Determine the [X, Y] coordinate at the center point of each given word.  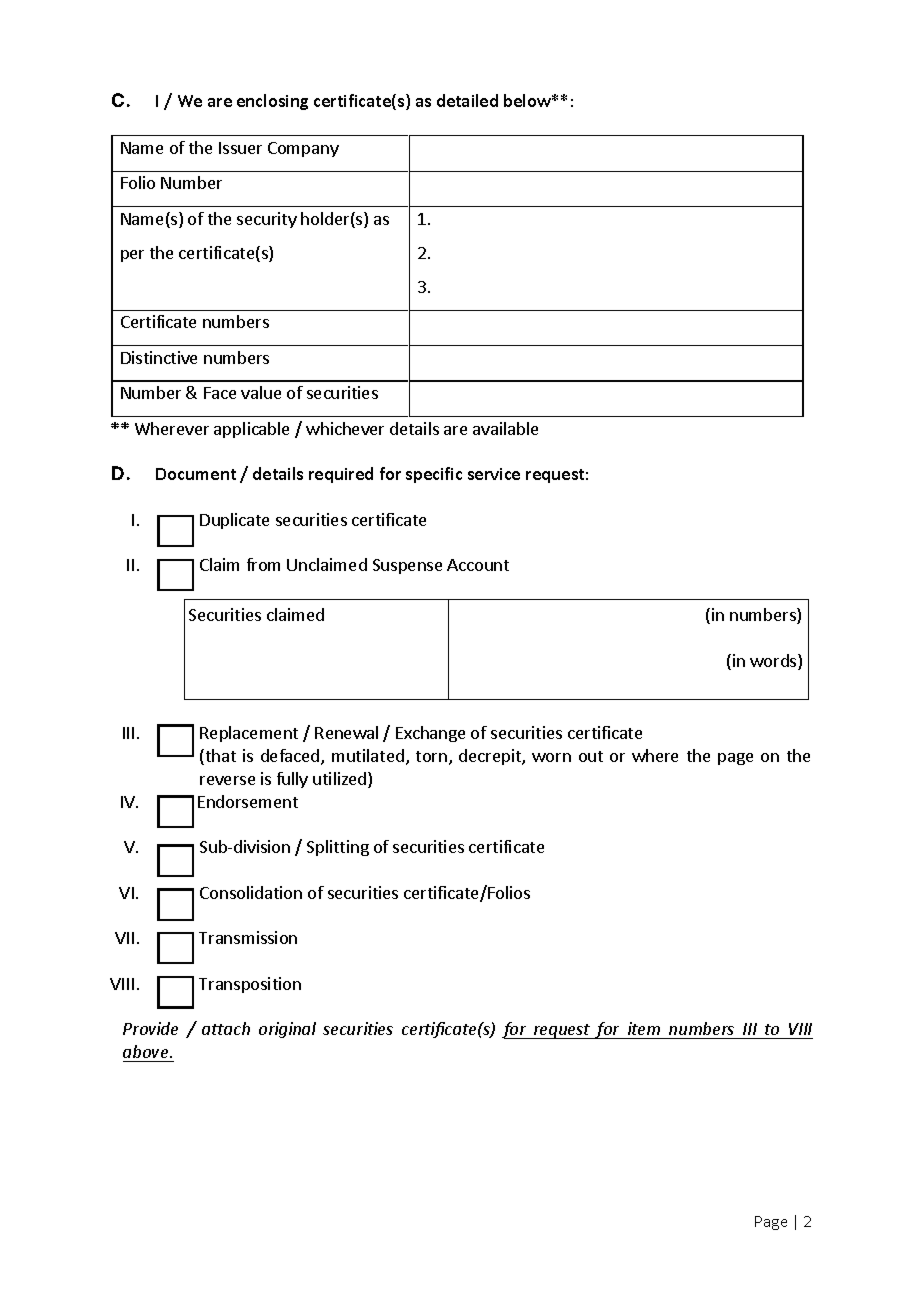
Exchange [430, 734]
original [287, 1030]
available [505, 428]
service [494, 474]
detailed [467, 100]
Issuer [240, 148]
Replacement [249, 734]
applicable [251, 430]
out [591, 756]
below [529, 100]
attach [226, 1028]
